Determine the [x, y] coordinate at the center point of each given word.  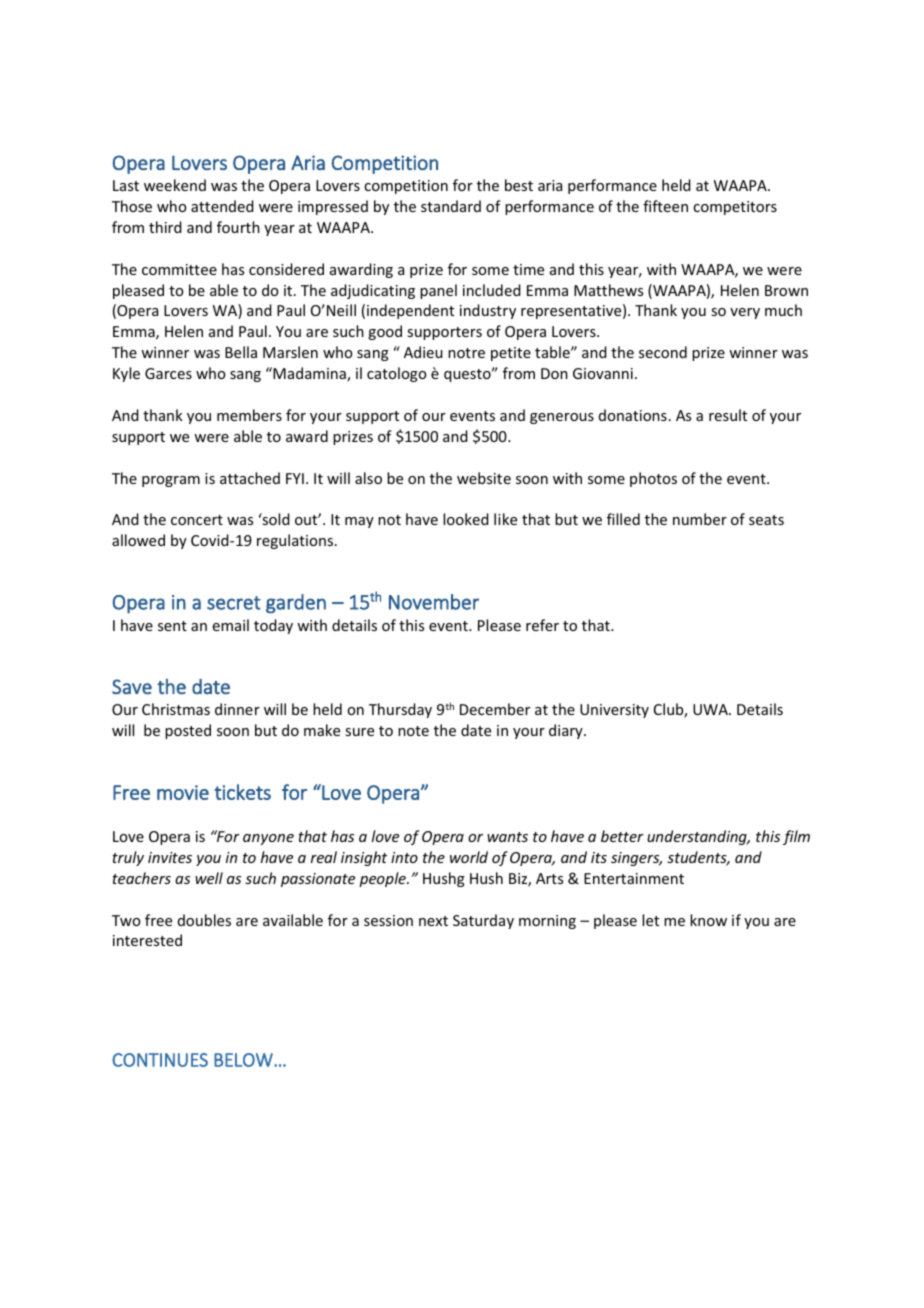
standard [451, 206]
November [434, 602]
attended [222, 206]
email [231, 625]
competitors [735, 208]
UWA [711, 709]
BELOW [244, 1060]
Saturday [483, 921]
